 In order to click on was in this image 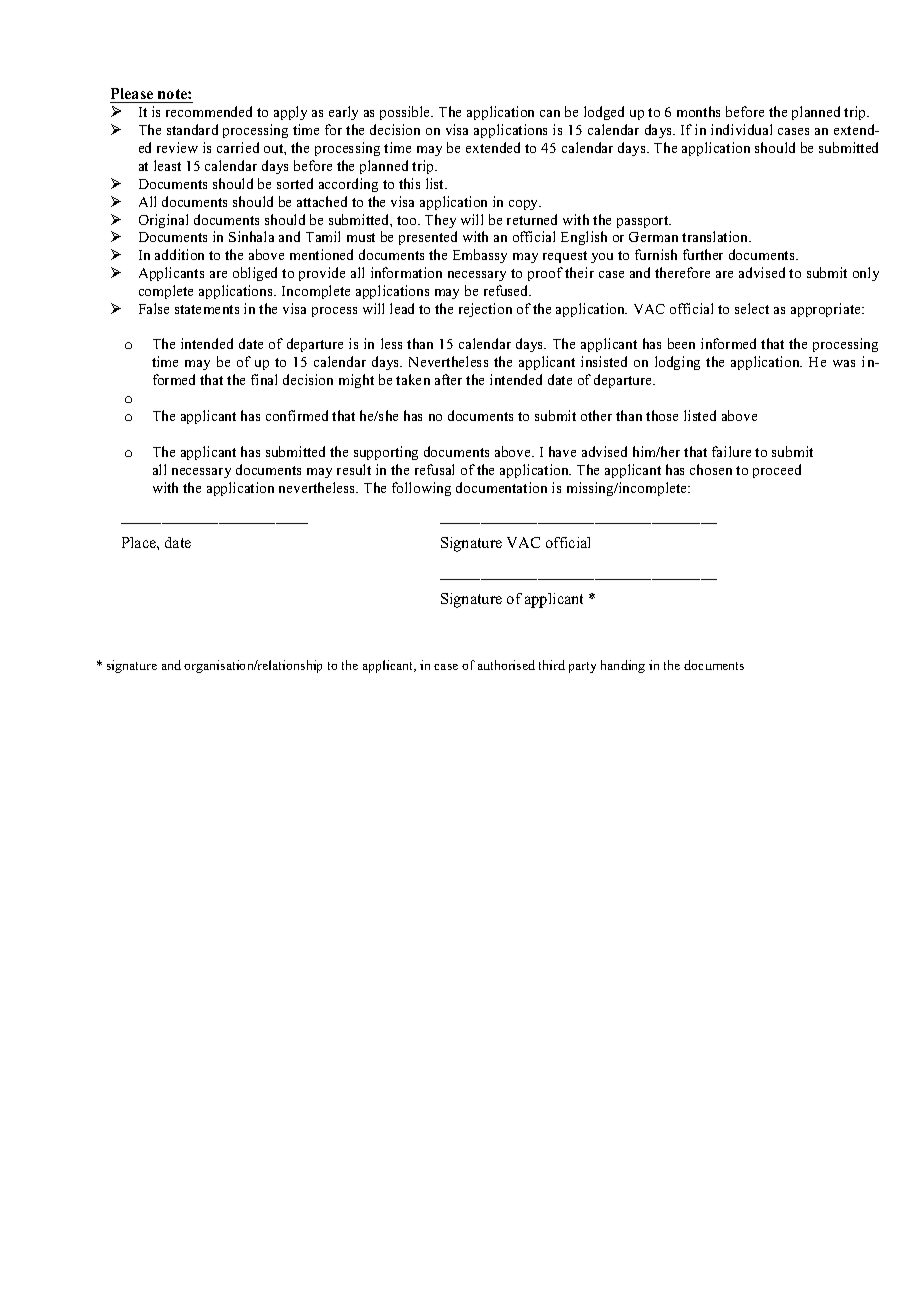, I will do `click(844, 363)`.
